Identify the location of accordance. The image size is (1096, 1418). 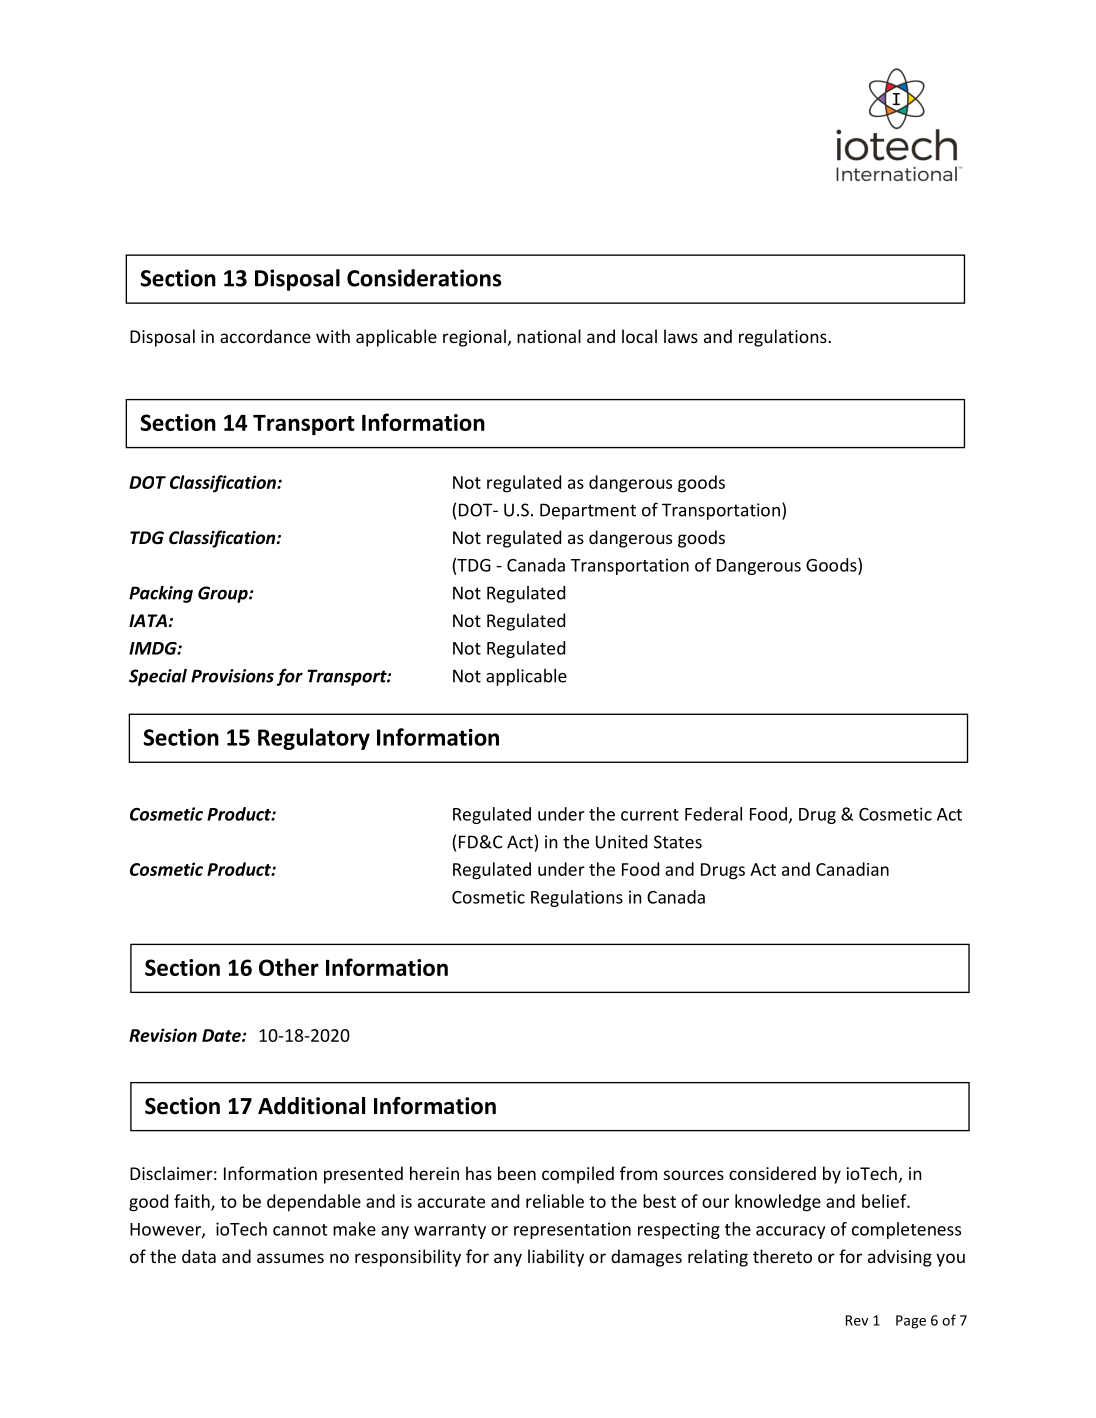
(265, 336).
